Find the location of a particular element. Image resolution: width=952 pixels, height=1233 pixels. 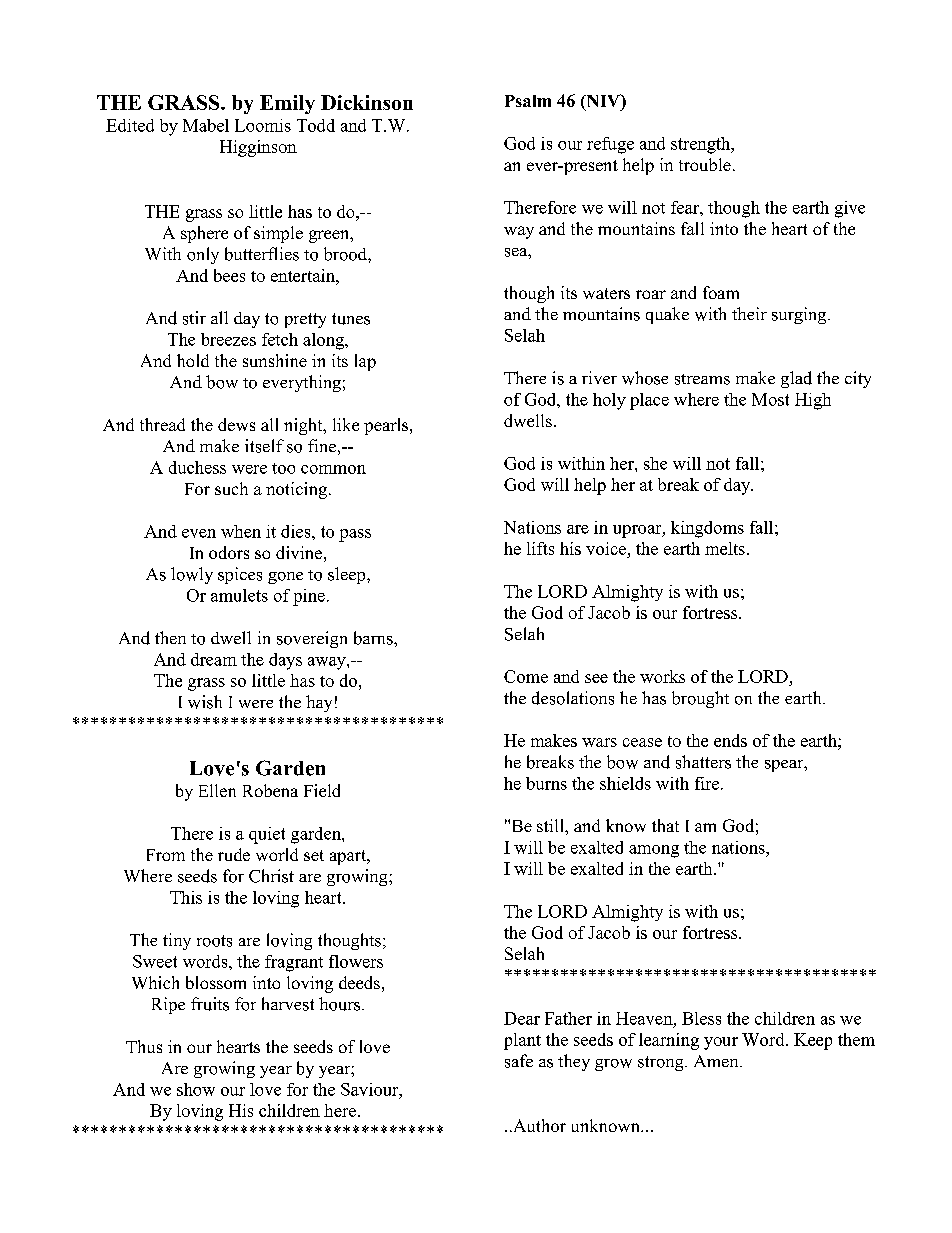

Mabel is located at coordinates (206, 125).
